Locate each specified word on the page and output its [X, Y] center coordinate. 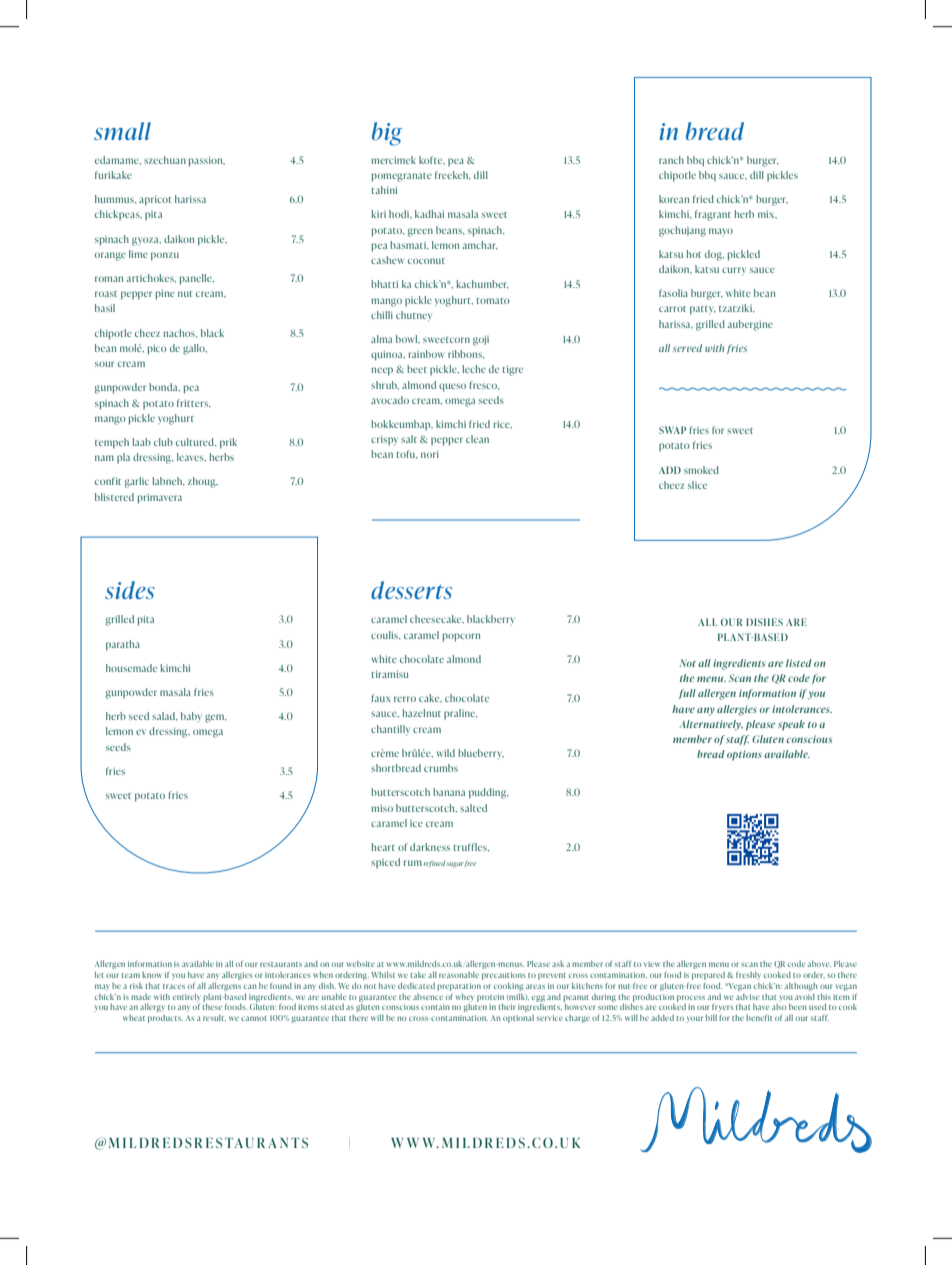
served [687, 348]
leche [474, 369]
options [744, 755]
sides [130, 590]
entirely [186, 998]
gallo [195, 349]
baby [191, 717]
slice [697, 485]
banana [449, 792]
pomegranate [401, 177]
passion [206, 161]
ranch [671, 160]
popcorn [461, 637]
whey [464, 997]
